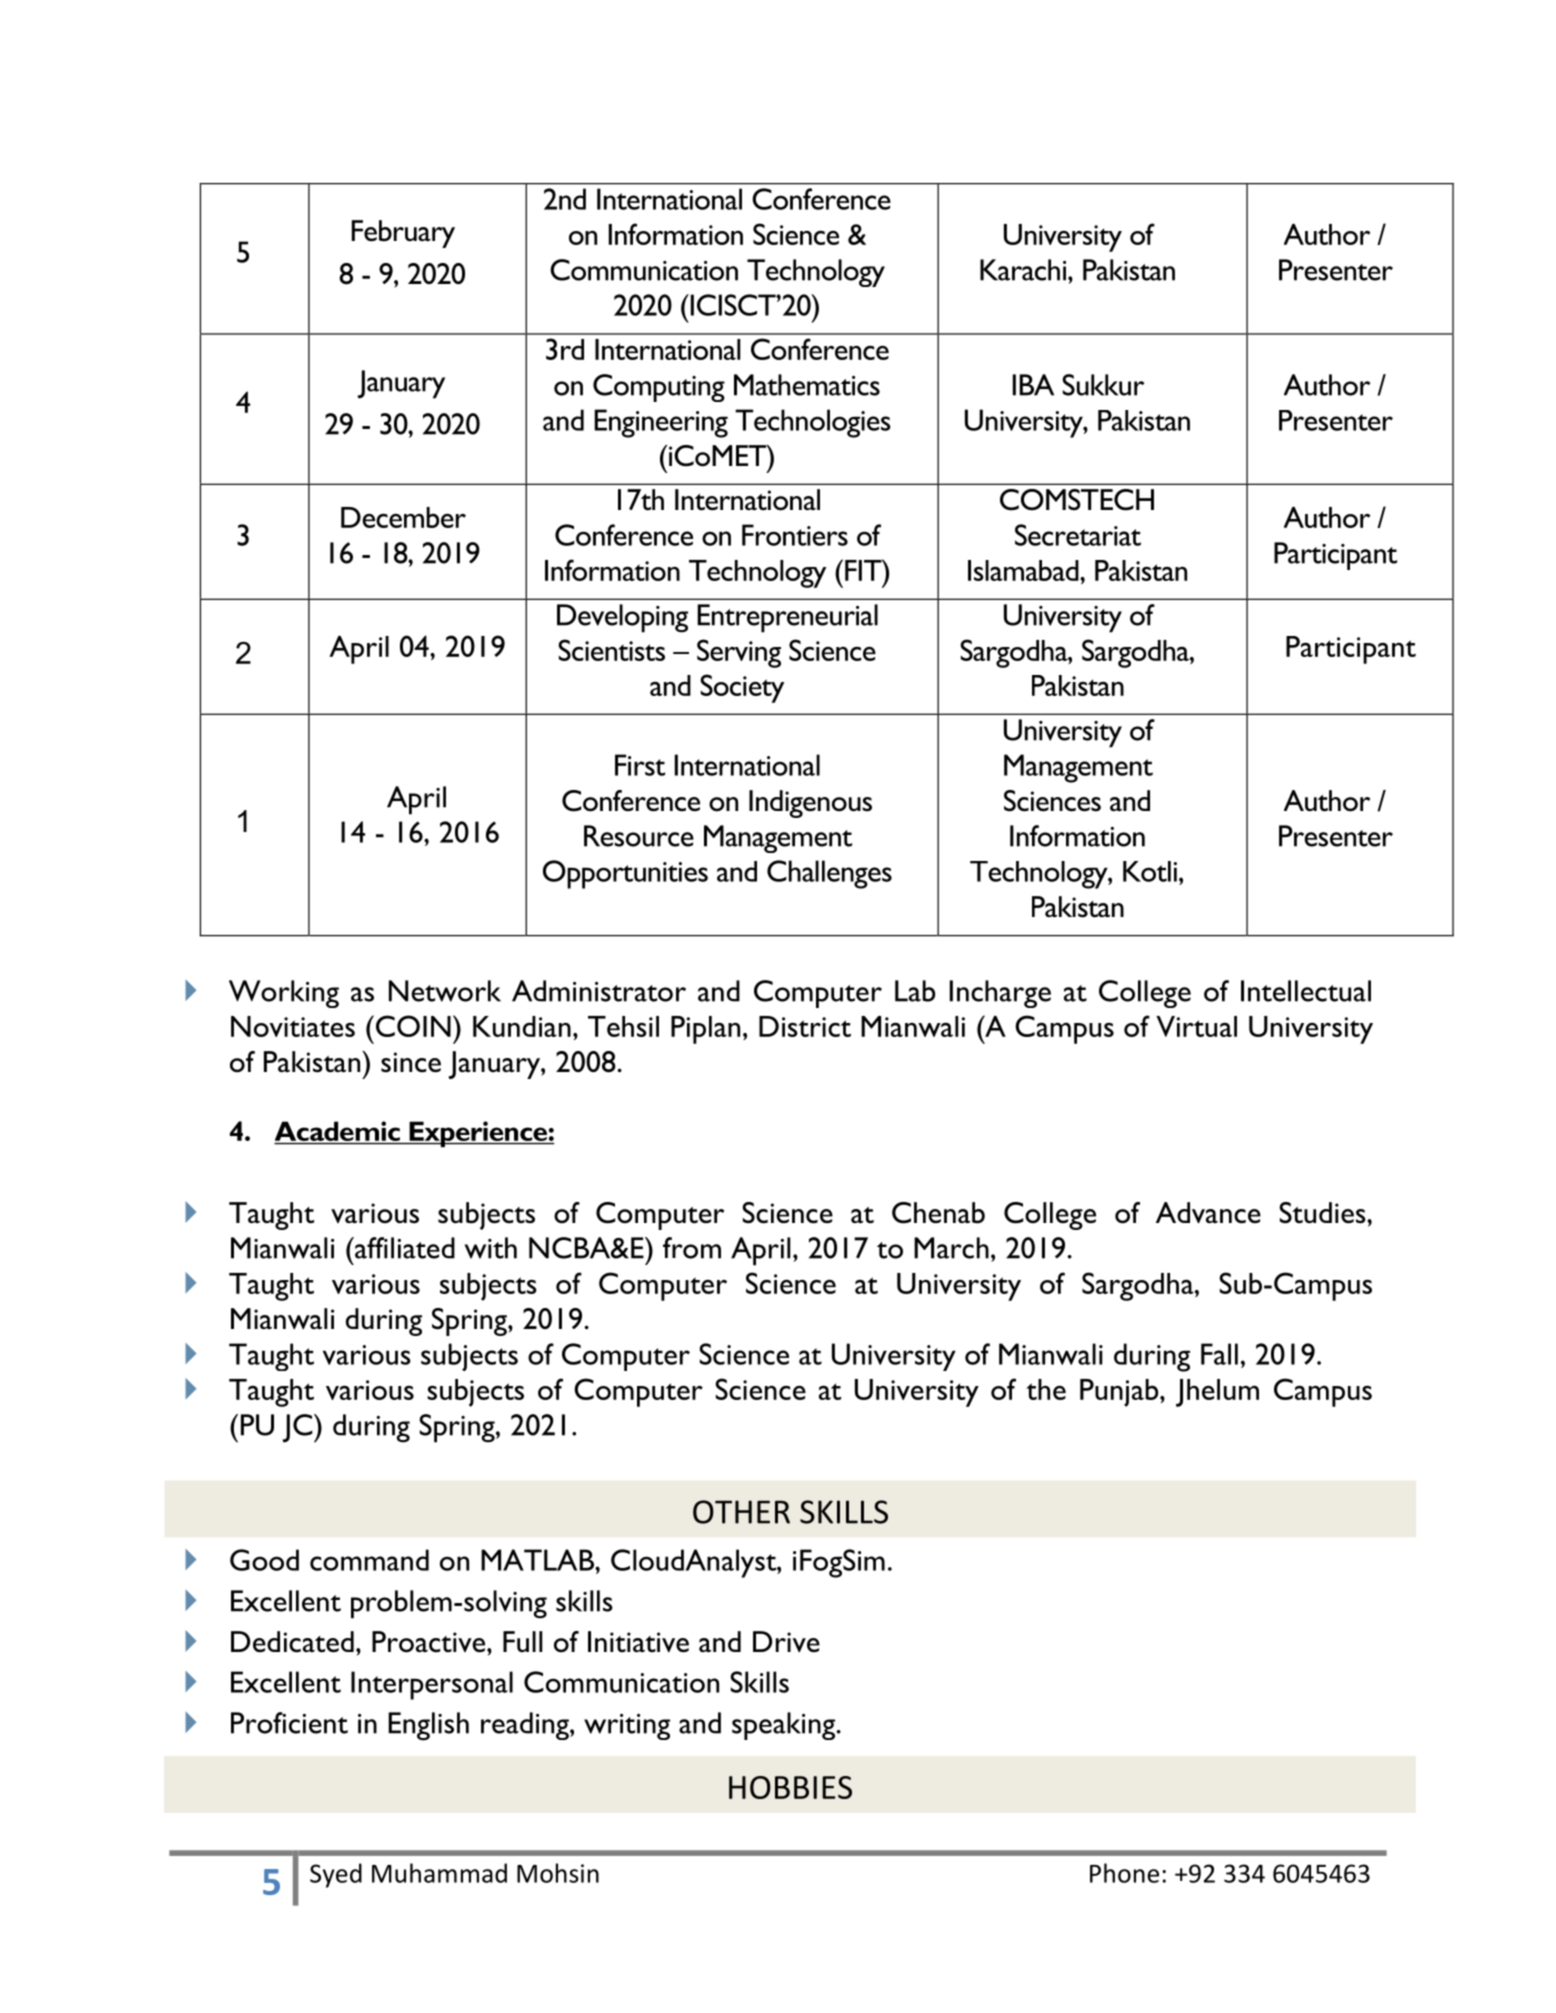 This page has height=2013, width=1556. What do you see at coordinates (692, 1248) in the page?
I see `from` at bounding box center [692, 1248].
